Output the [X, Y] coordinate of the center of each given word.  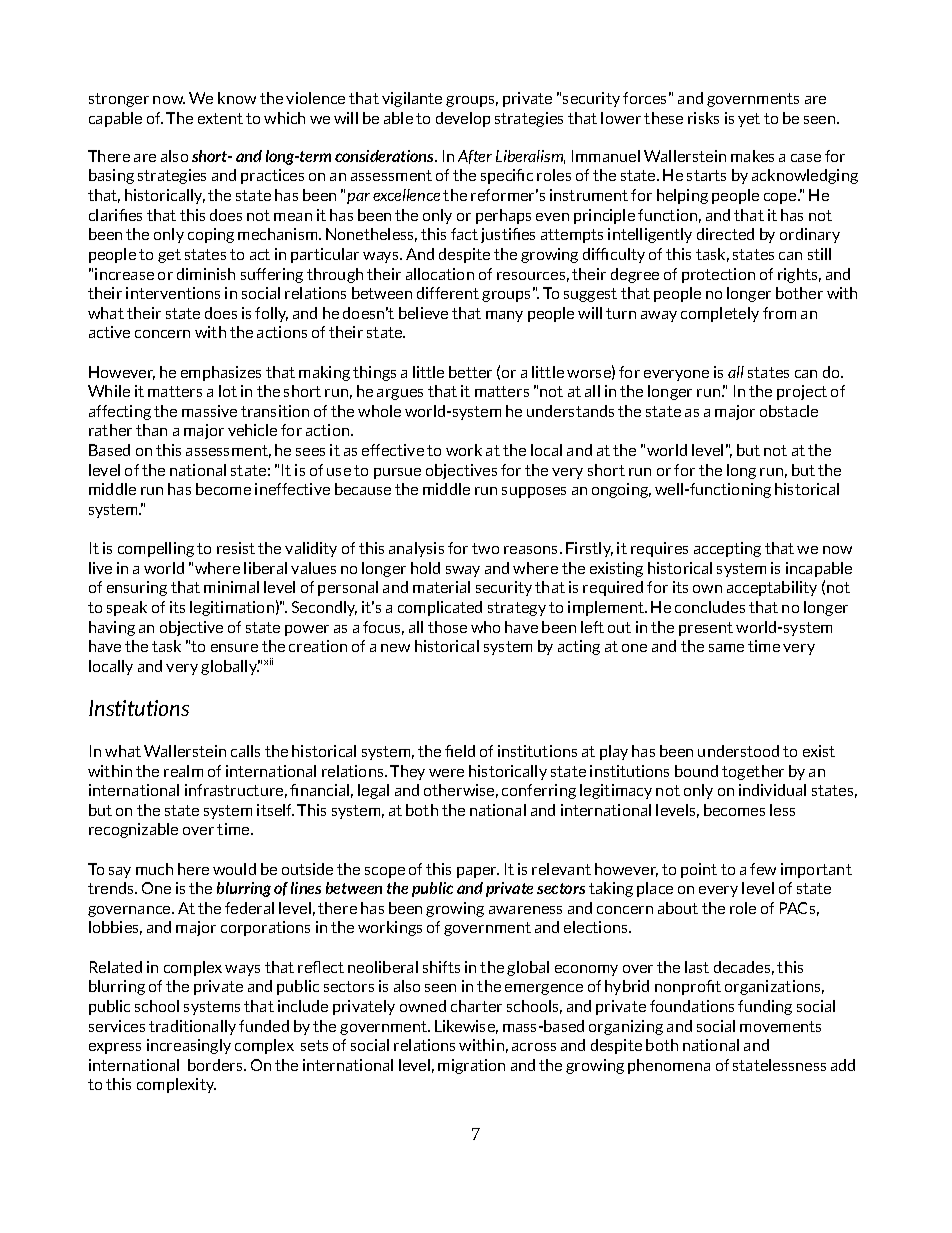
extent [220, 118]
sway [463, 571]
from [779, 313]
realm [183, 771]
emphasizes [221, 373]
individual [772, 790]
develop [463, 119]
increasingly [189, 1046]
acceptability [772, 588]
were [446, 773]
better [470, 372]
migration [471, 1066]
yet [749, 120]
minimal [231, 587]
